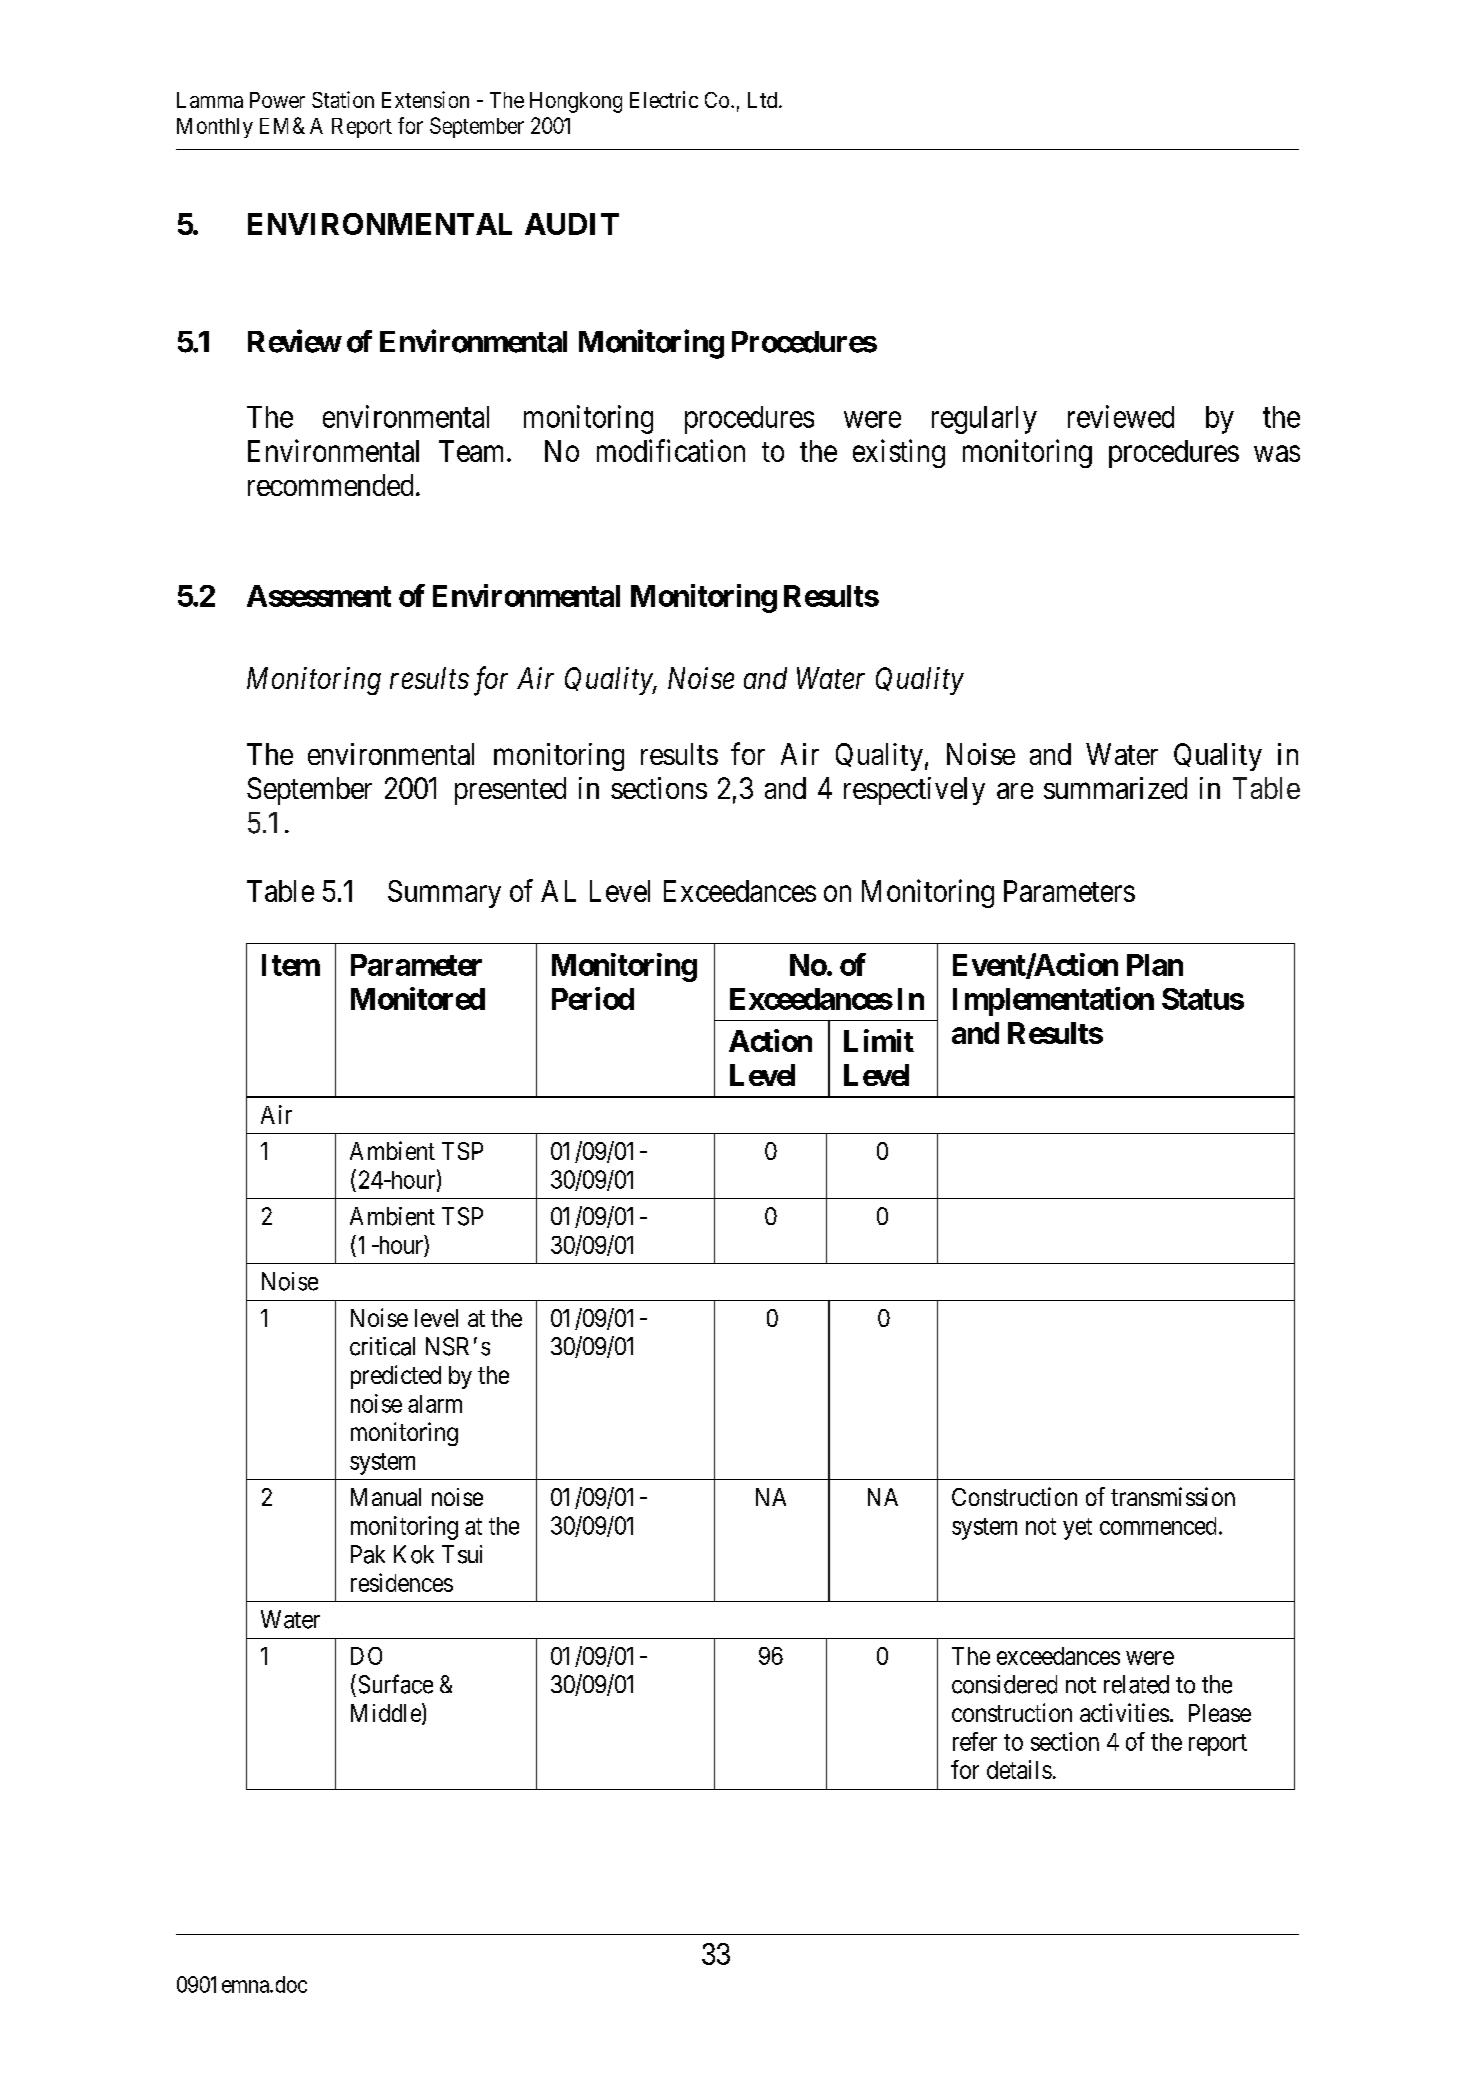 This screenshot has height=2086, width=1474. I want to click on Ltd, so click(764, 100).
